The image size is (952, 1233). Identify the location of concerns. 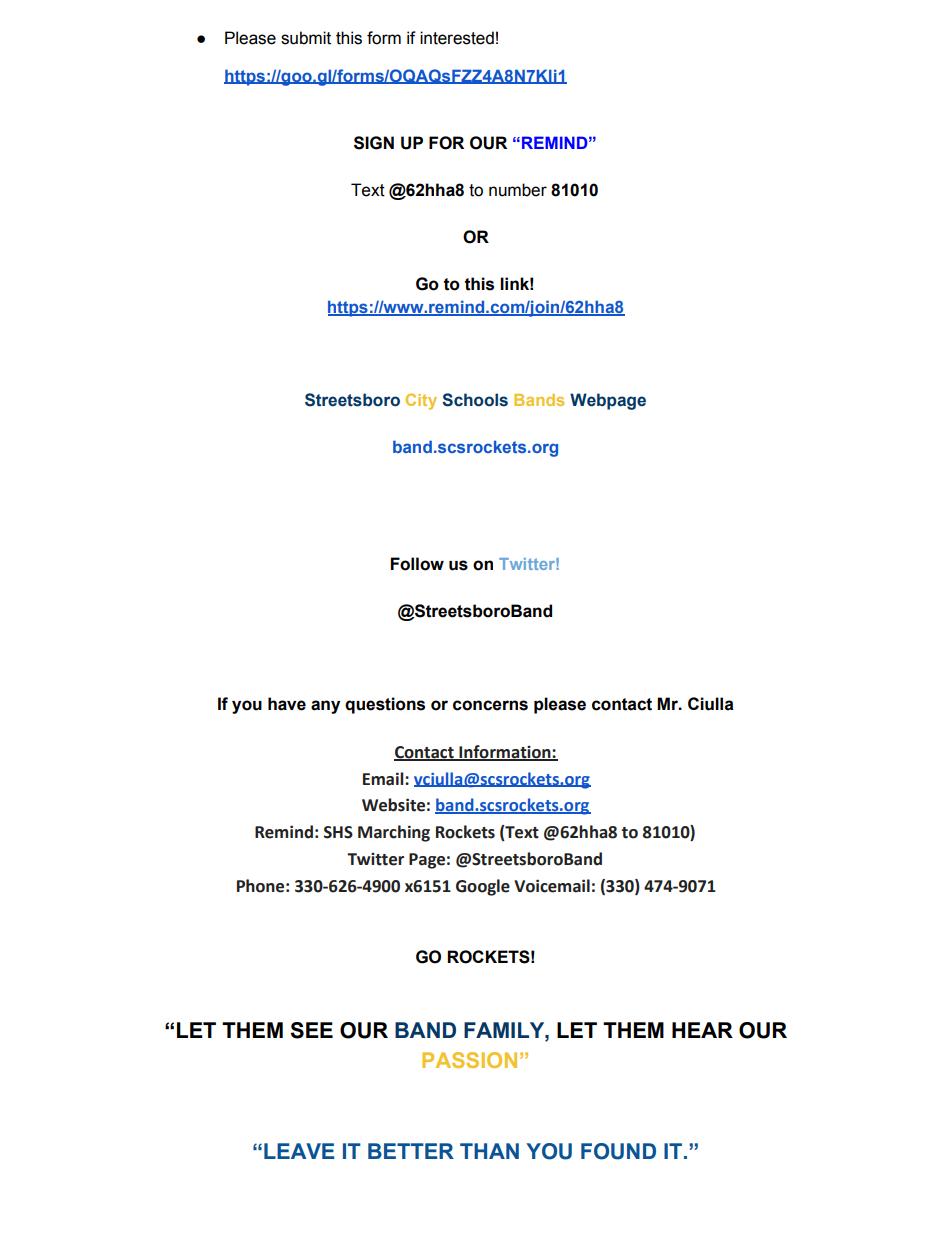
(490, 705).
